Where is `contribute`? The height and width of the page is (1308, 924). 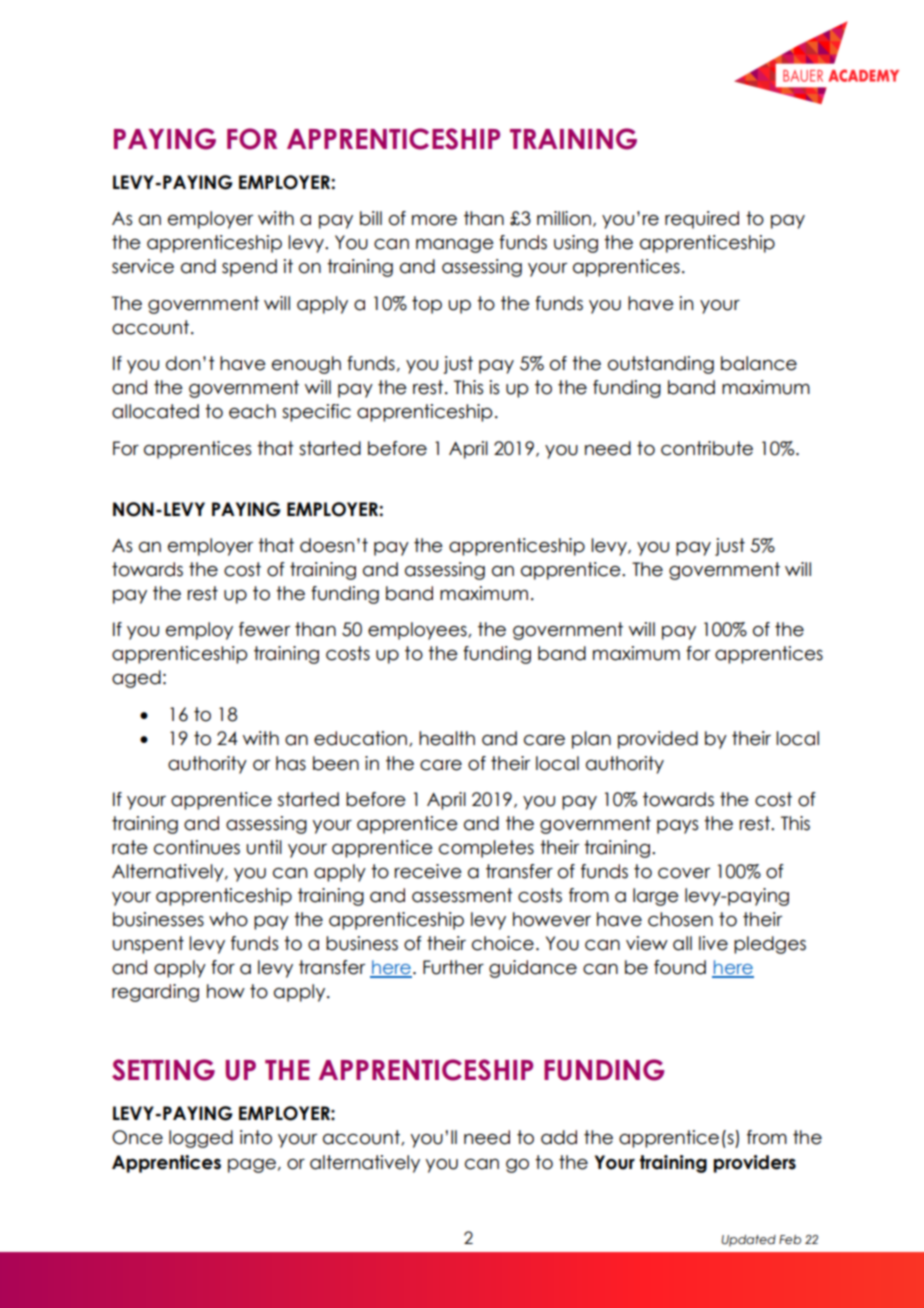
contribute is located at coordinates (707, 448).
